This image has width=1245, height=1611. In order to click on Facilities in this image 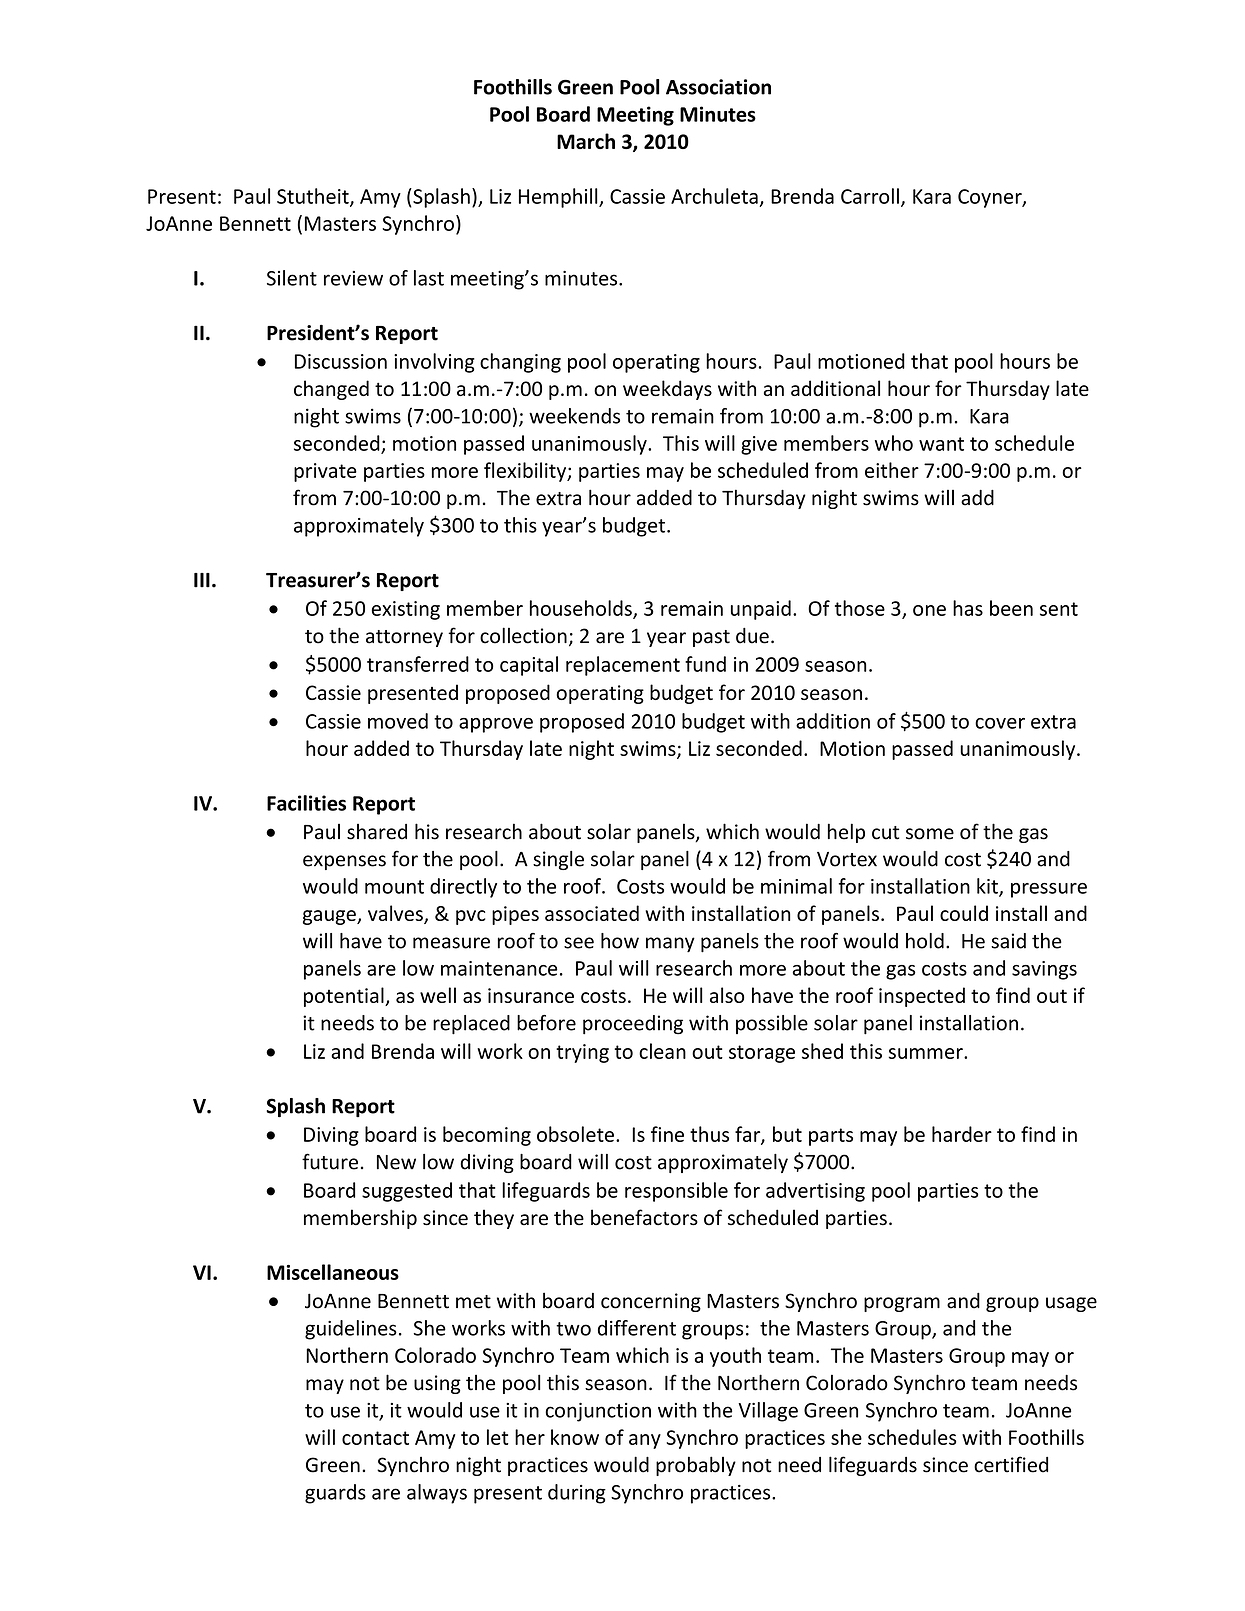, I will do `click(306, 803)`.
